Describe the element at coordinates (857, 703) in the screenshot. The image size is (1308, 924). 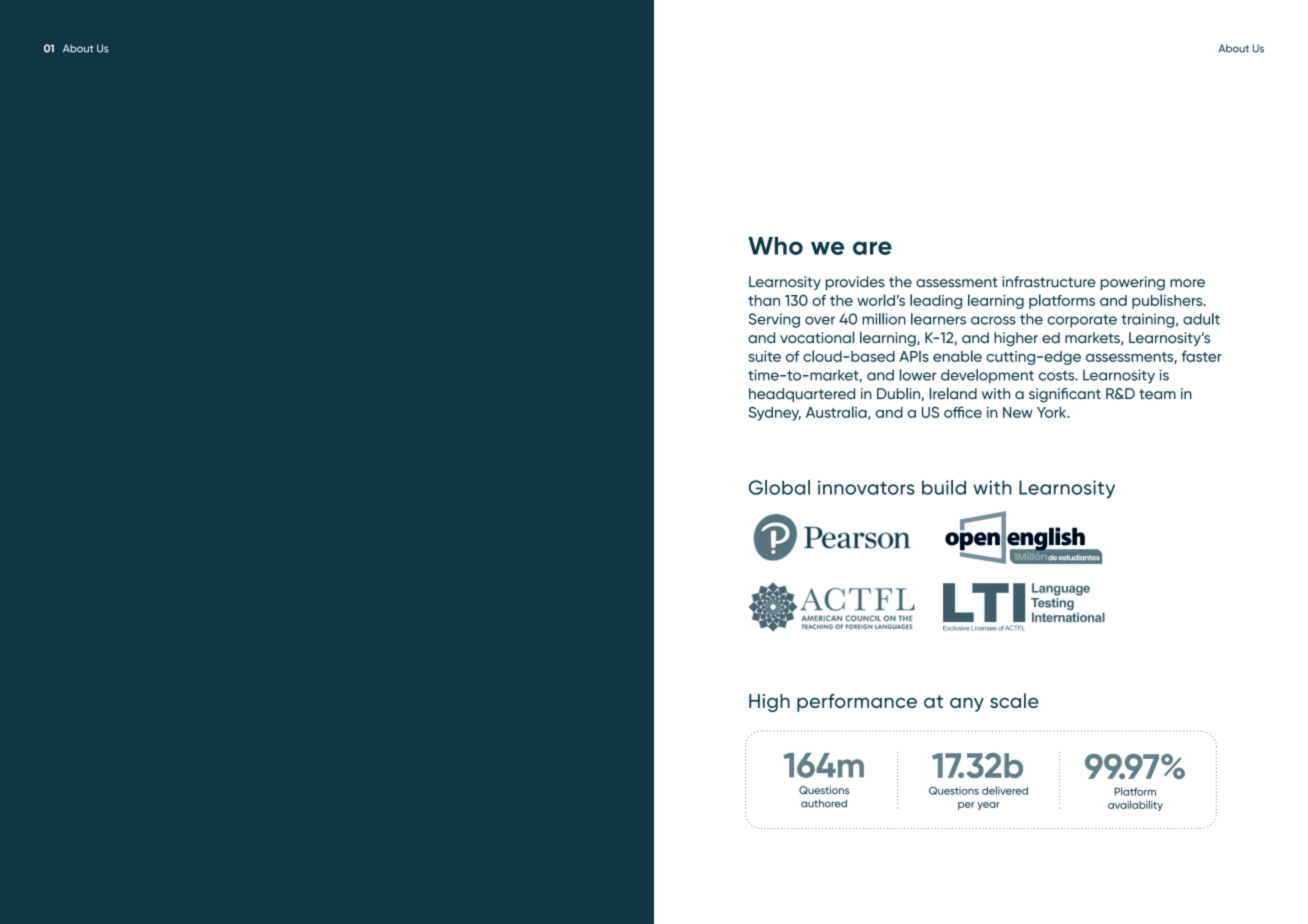
I see `performance` at that location.
